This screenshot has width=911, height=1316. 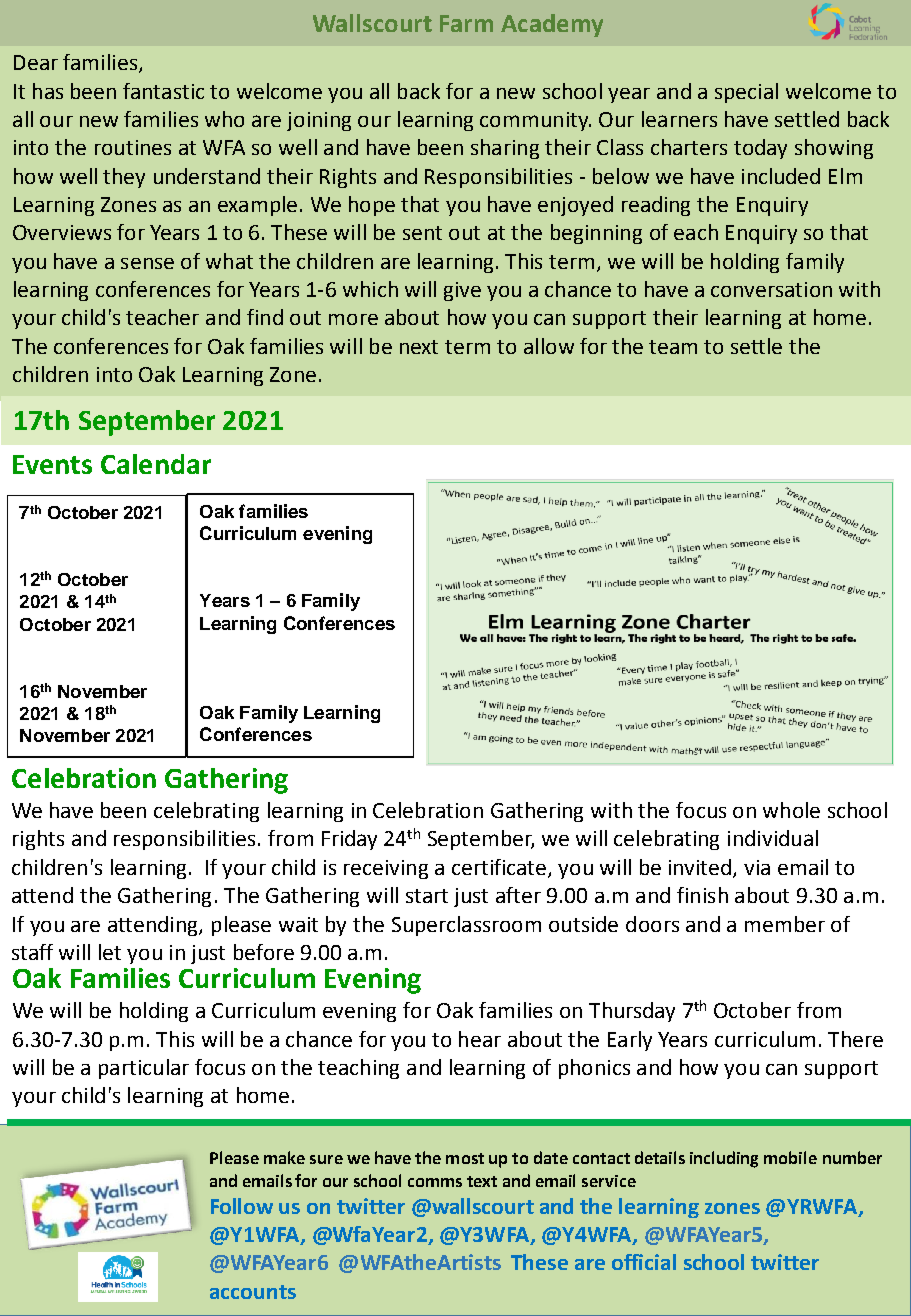 I want to click on special, so click(x=746, y=93).
